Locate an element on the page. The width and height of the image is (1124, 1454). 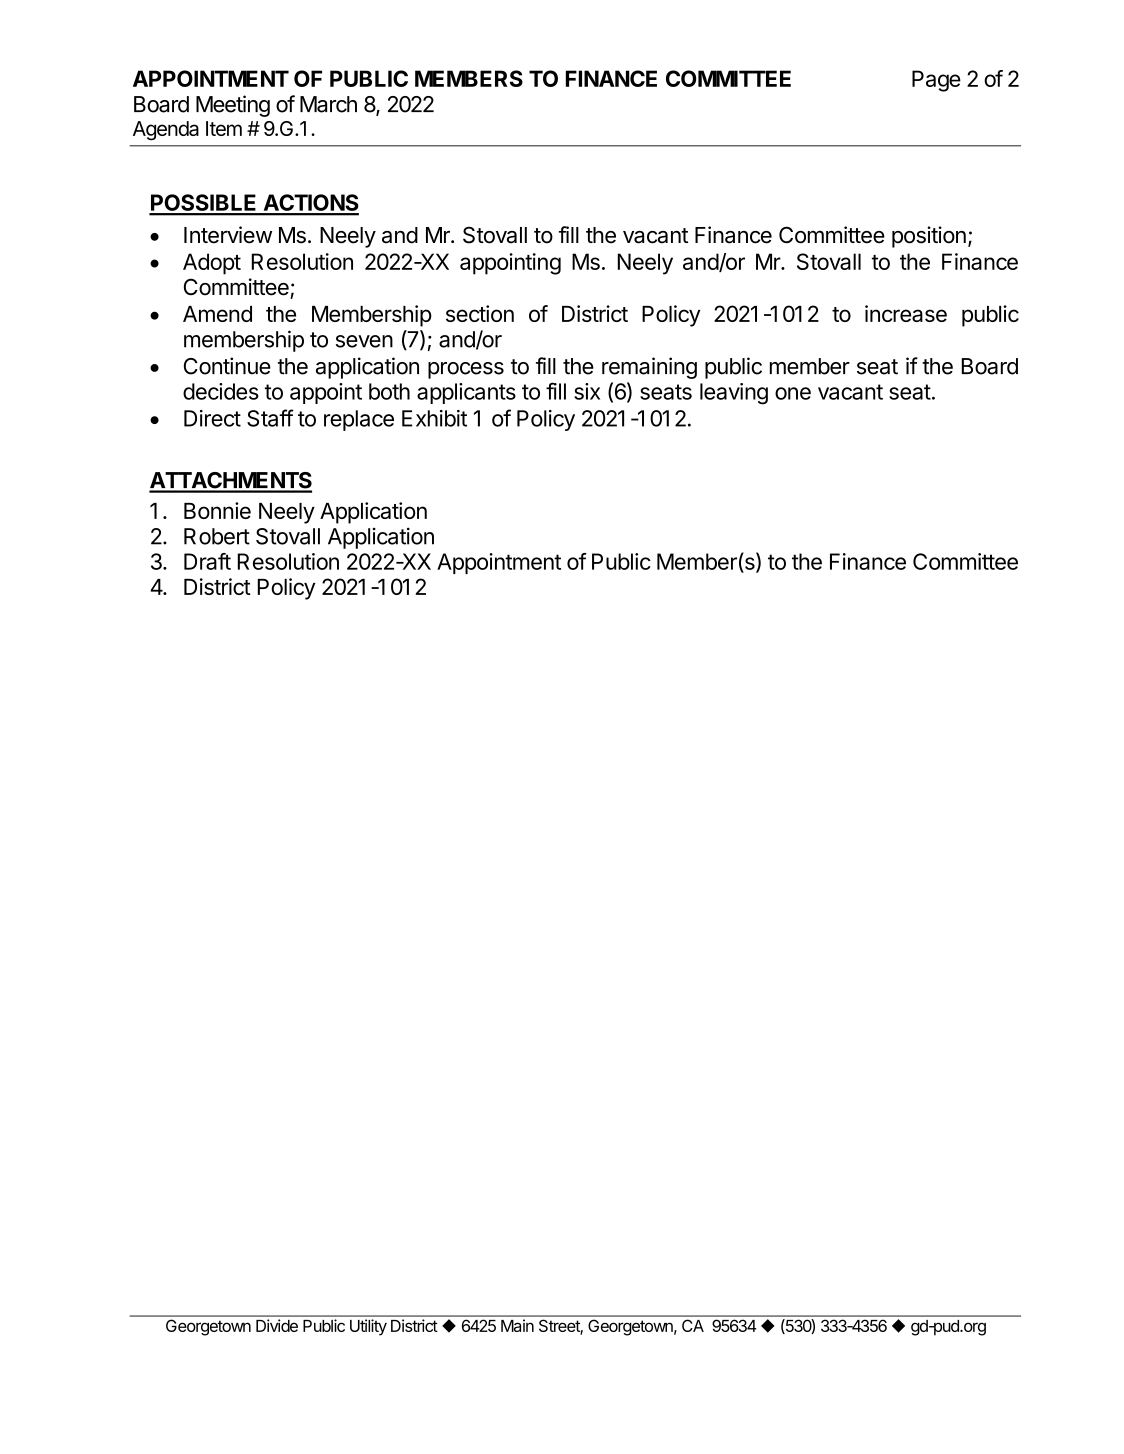
leaving is located at coordinates (734, 394).
